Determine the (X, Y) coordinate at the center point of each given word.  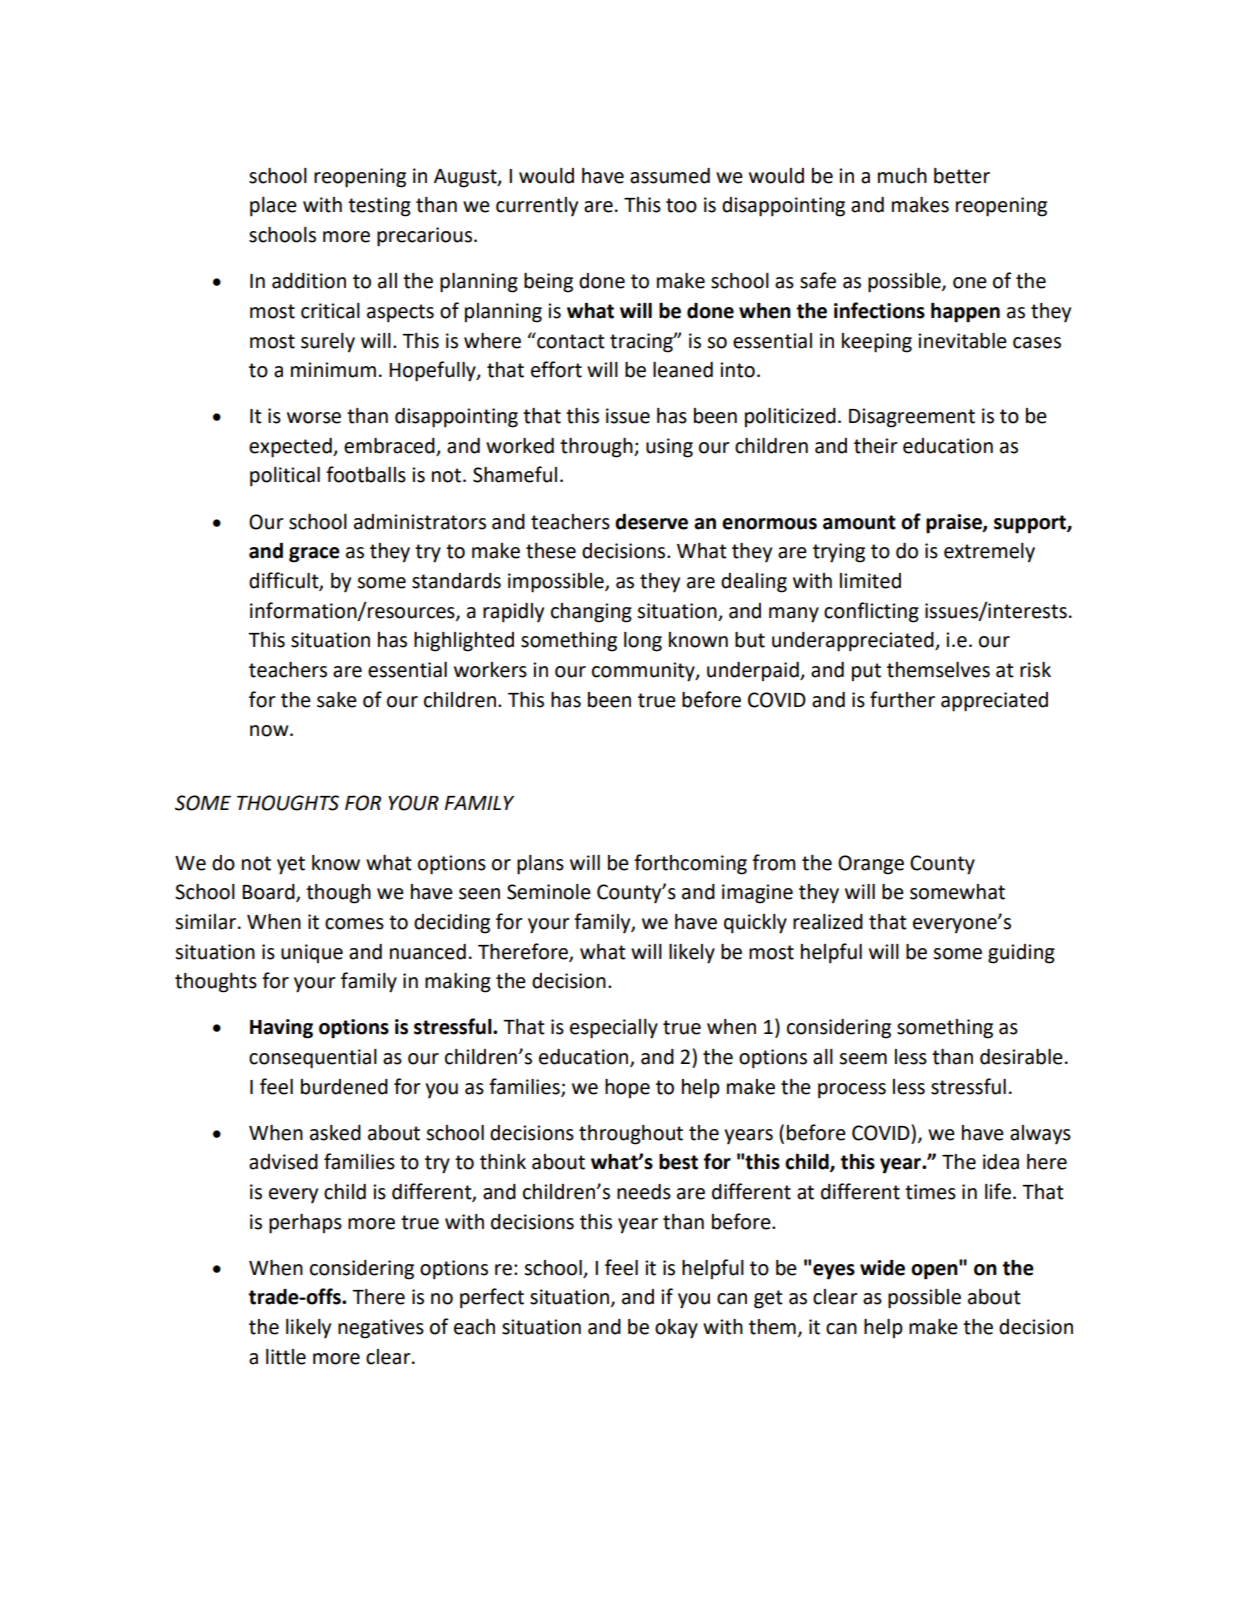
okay (676, 1329)
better (962, 176)
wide (882, 1267)
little (286, 1357)
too (681, 205)
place (273, 207)
